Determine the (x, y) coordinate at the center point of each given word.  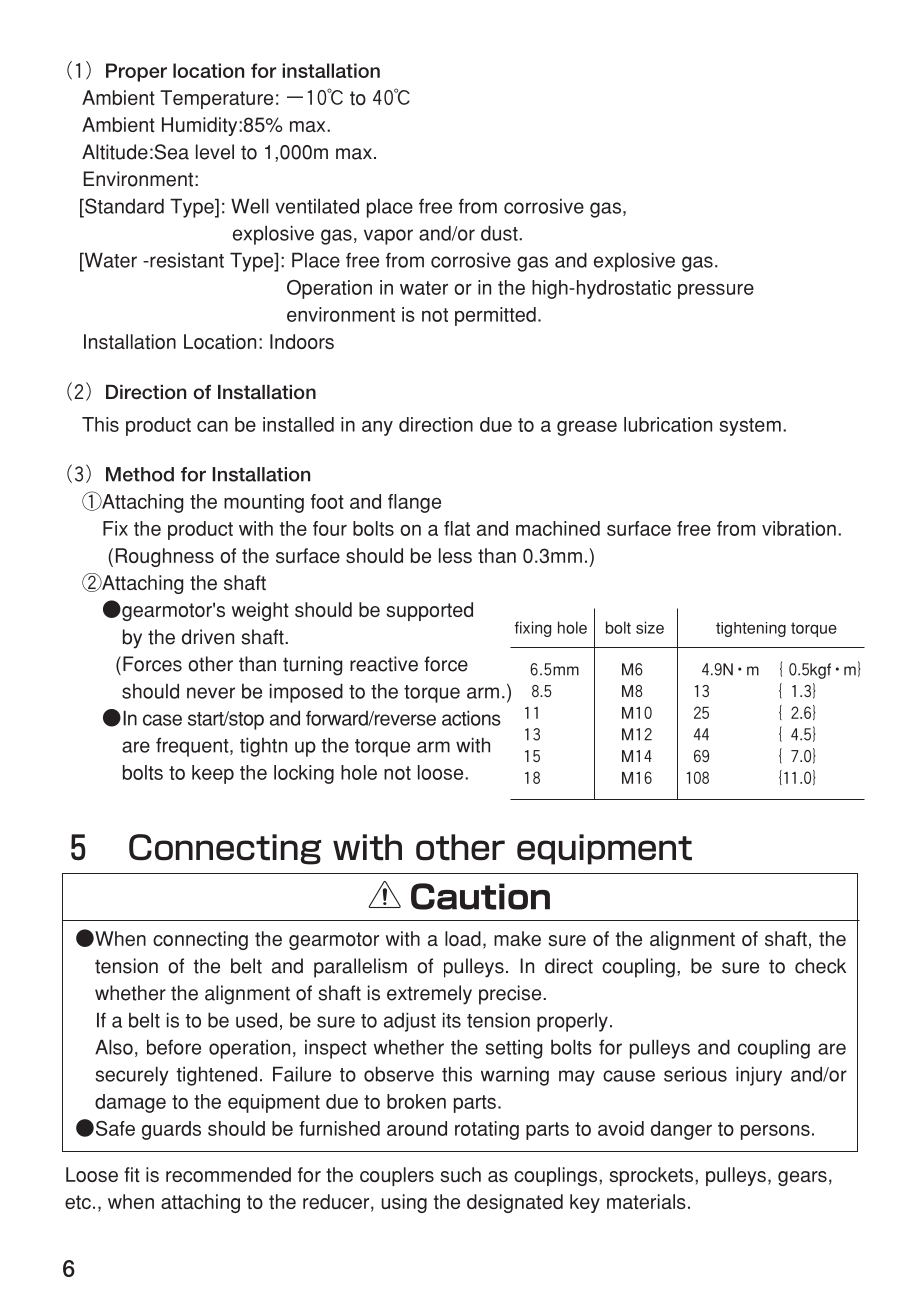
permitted (495, 316)
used (256, 1020)
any (377, 428)
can (212, 426)
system (750, 427)
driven (208, 637)
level (215, 152)
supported (429, 611)
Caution (480, 896)
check (820, 966)
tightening (751, 629)
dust (500, 233)
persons (775, 1132)
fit (132, 1174)
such (460, 1174)
